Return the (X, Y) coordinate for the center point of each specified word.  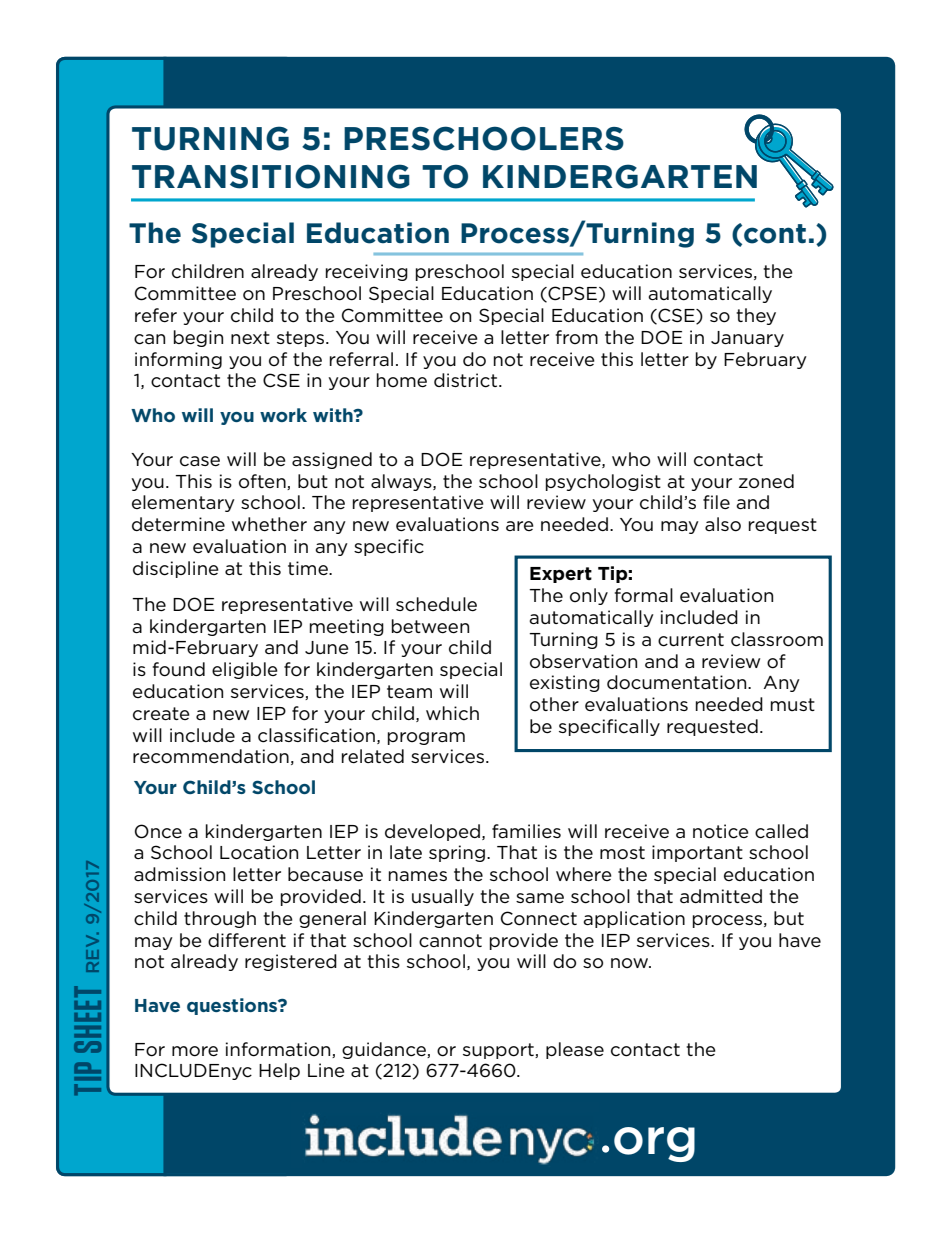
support (499, 1051)
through (220, 919)
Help (279, 1071)
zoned (766, 481)
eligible (245, 670)
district (467, 380)
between (430, 626)
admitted (721, 896)
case (200, 461)
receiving (367, 272)
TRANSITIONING (271, 176)
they (756, 316)
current (691, 640)
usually (443, 897)
